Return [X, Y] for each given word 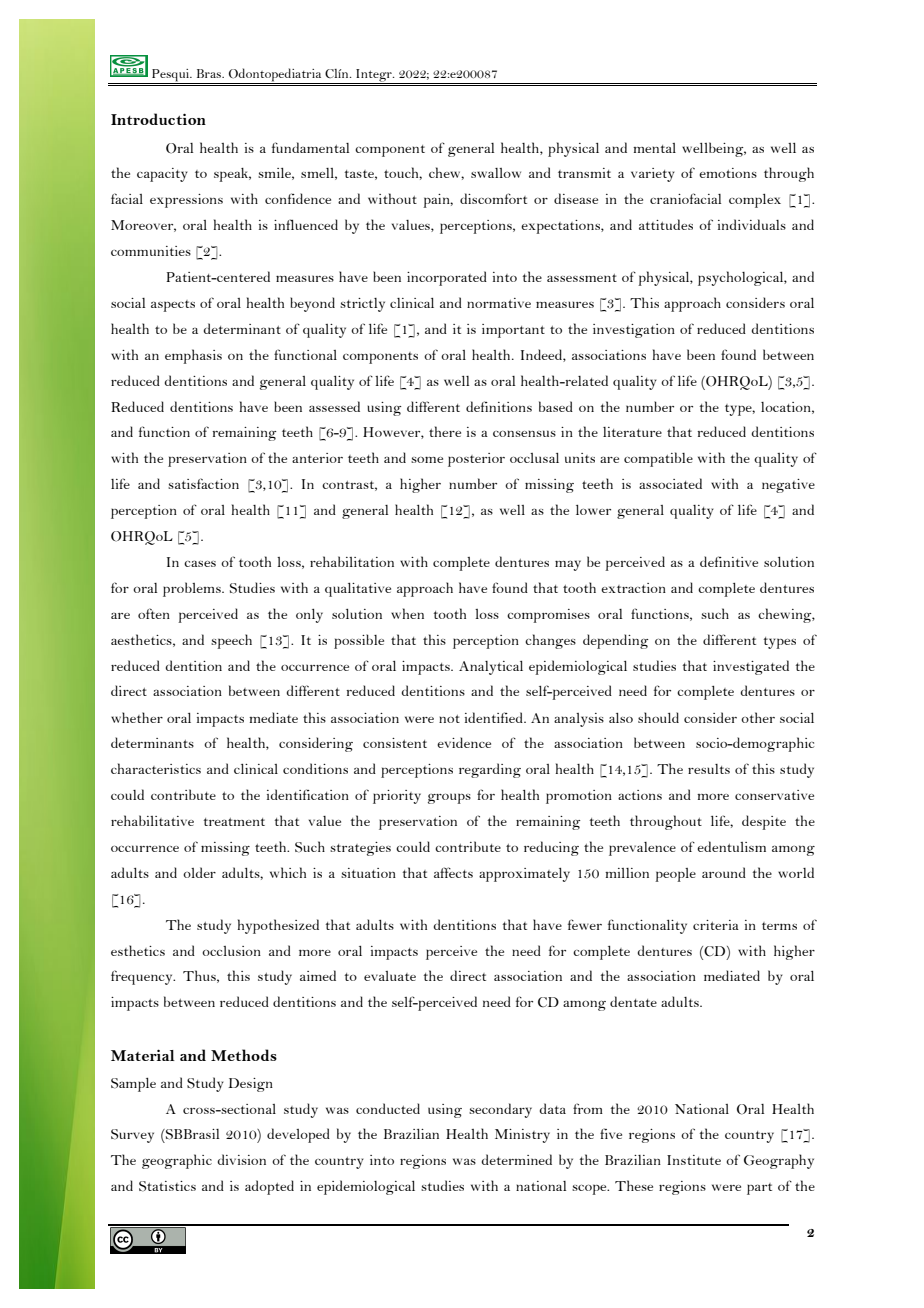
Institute [694, 1160]
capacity [162, 175]
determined [516, 1159]
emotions [728, 173]
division [241, 1159]
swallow [496, 173]
